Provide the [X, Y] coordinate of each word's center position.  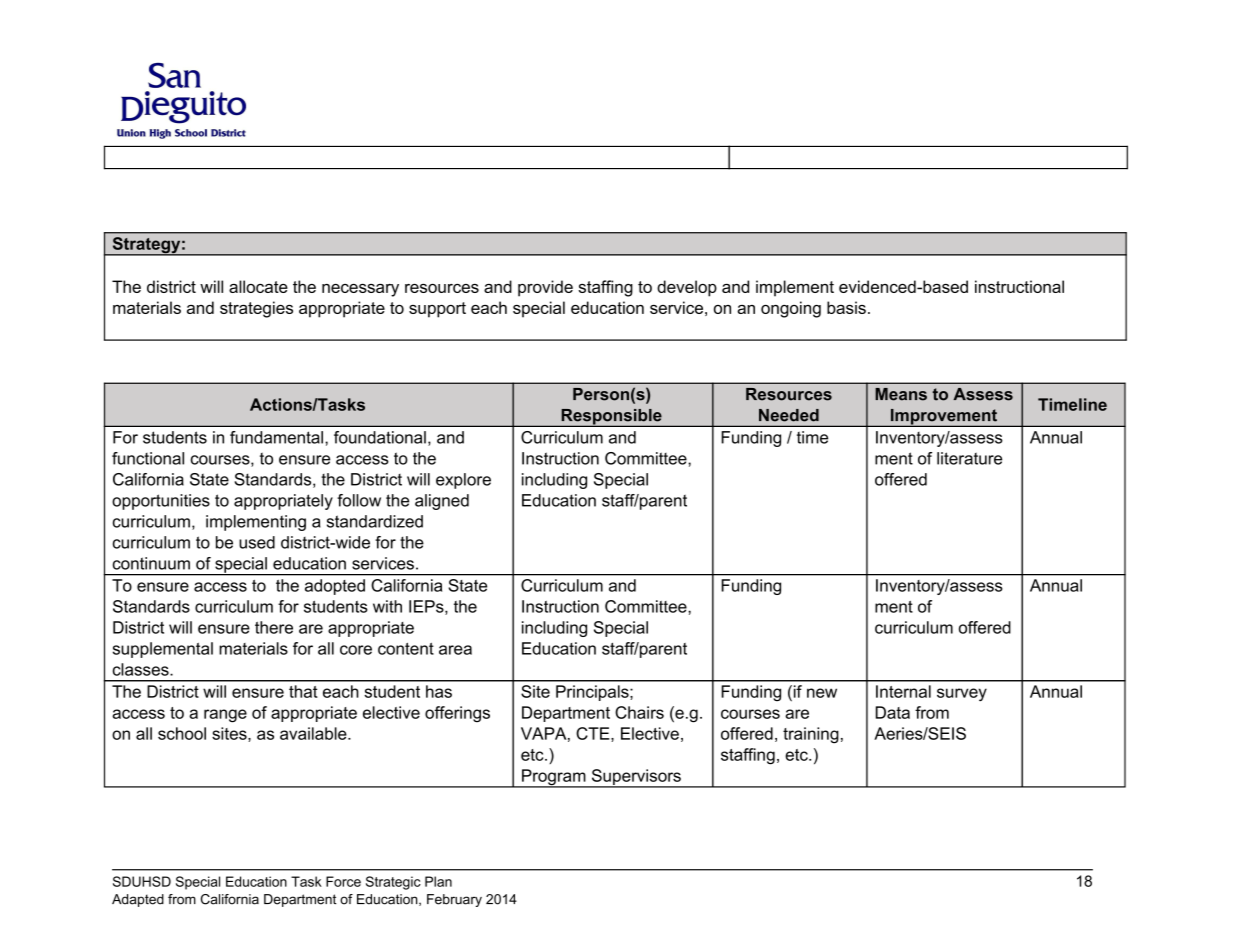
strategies [256, 309]
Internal [903, 691]
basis [846, 307]
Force [343, 881]
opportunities [161, 502]
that [303, 691]
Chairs [639, 712]
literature [969, 458]
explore [463, 481]
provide [545, 288]
